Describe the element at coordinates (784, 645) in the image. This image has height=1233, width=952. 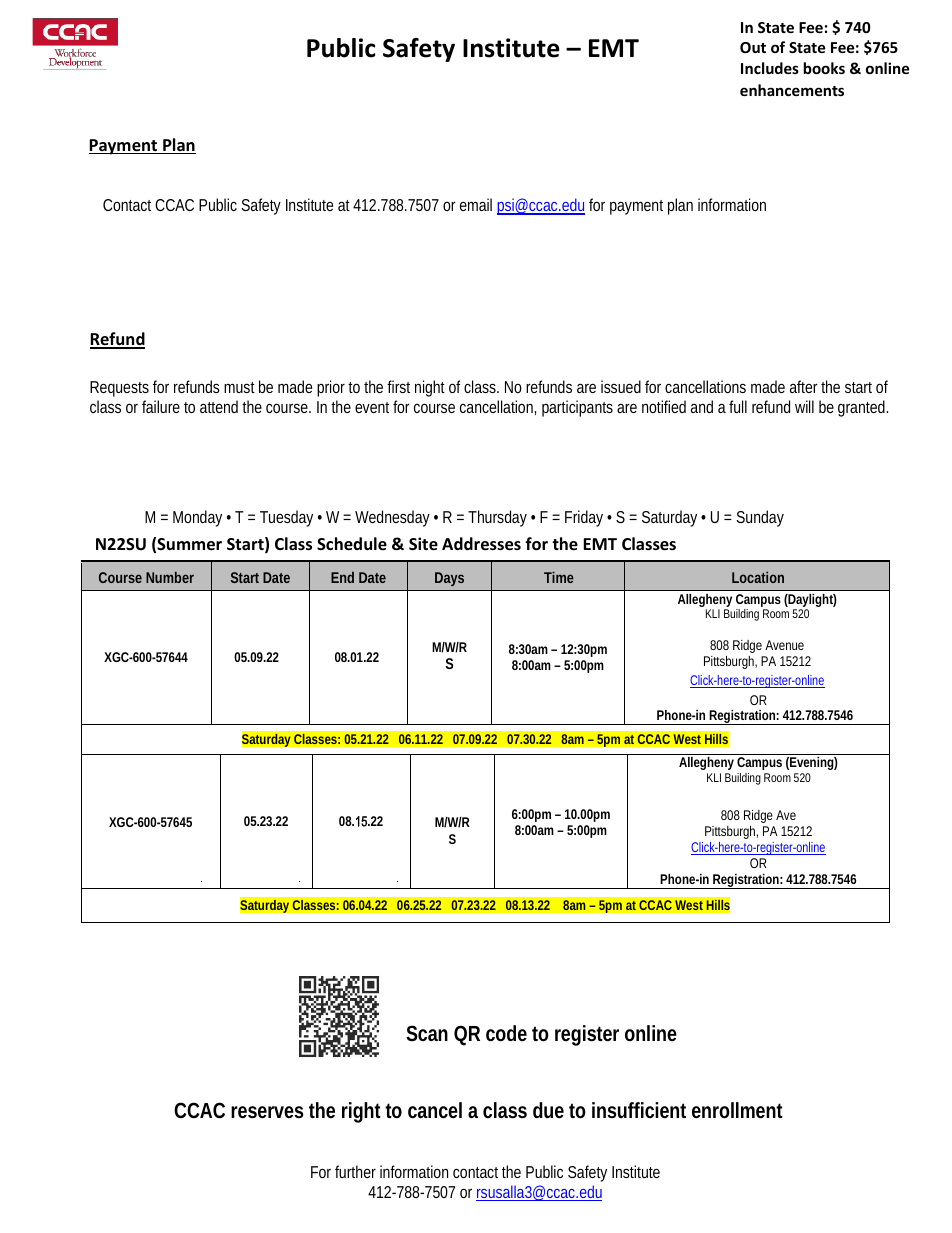
I see `Avenue` at that location.
